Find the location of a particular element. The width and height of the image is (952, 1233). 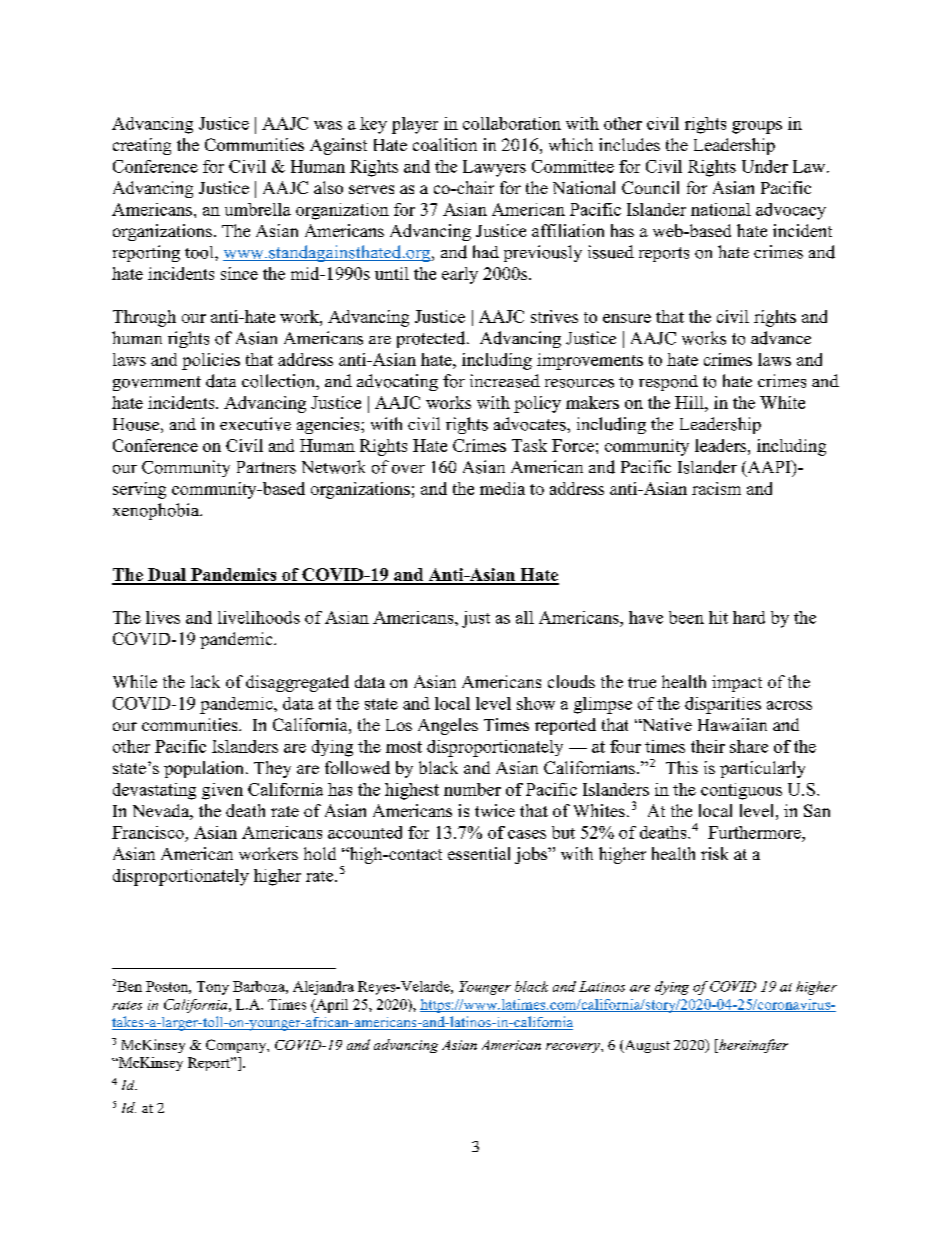

increased is located at coordinates (505, 381).
